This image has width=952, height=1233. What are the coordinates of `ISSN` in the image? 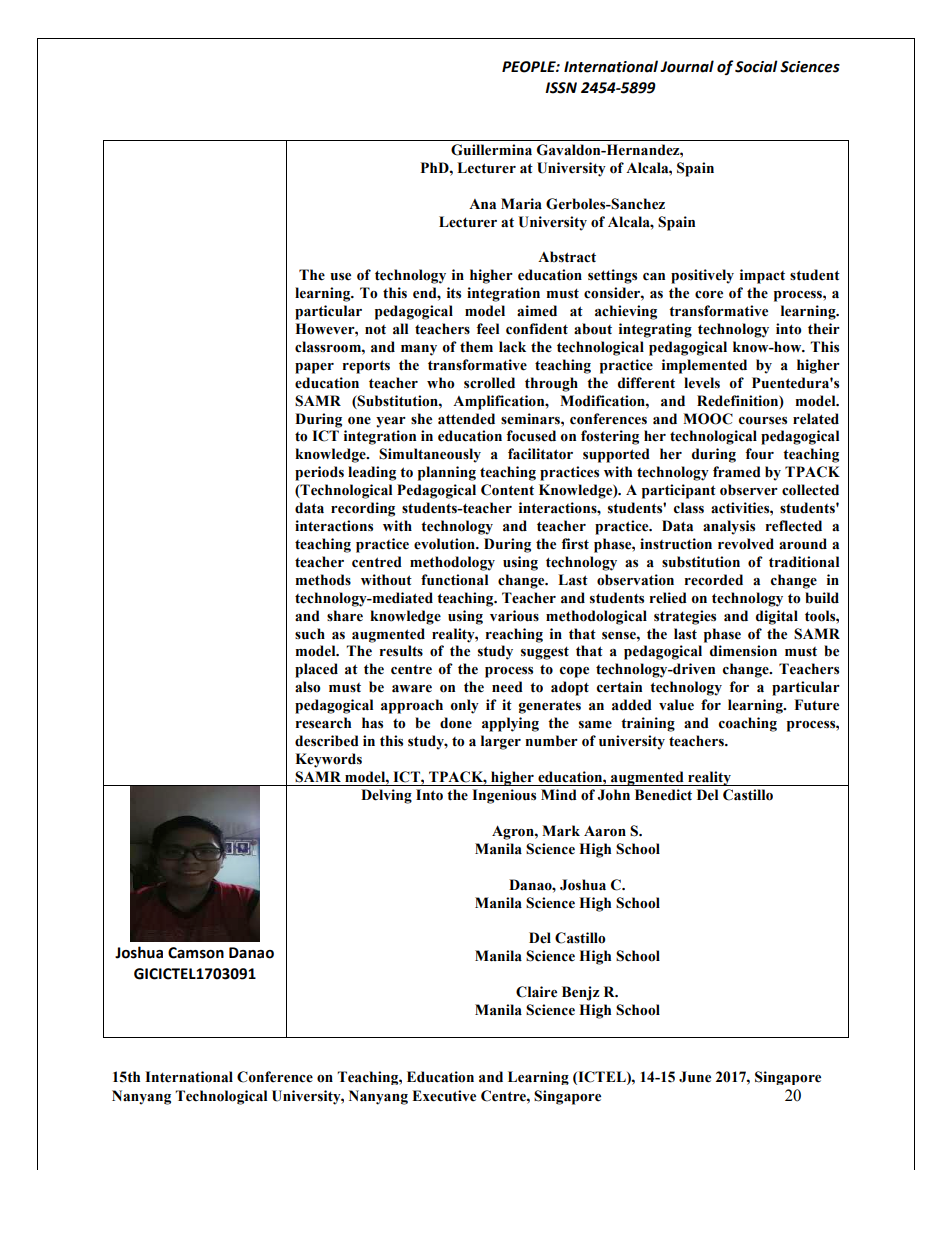 It's located at (561, 88).
